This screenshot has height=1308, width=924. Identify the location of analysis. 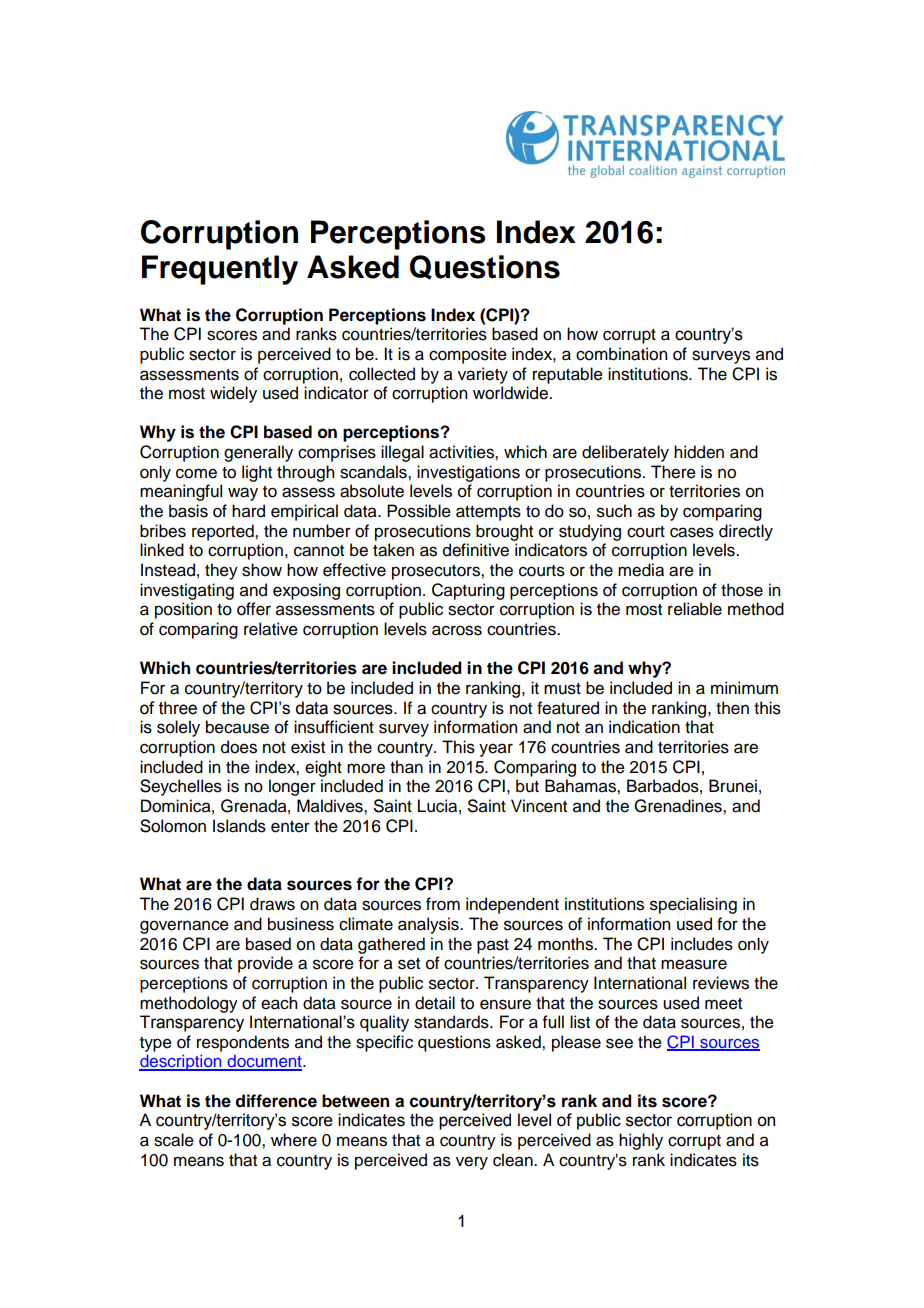
(429, 925).
